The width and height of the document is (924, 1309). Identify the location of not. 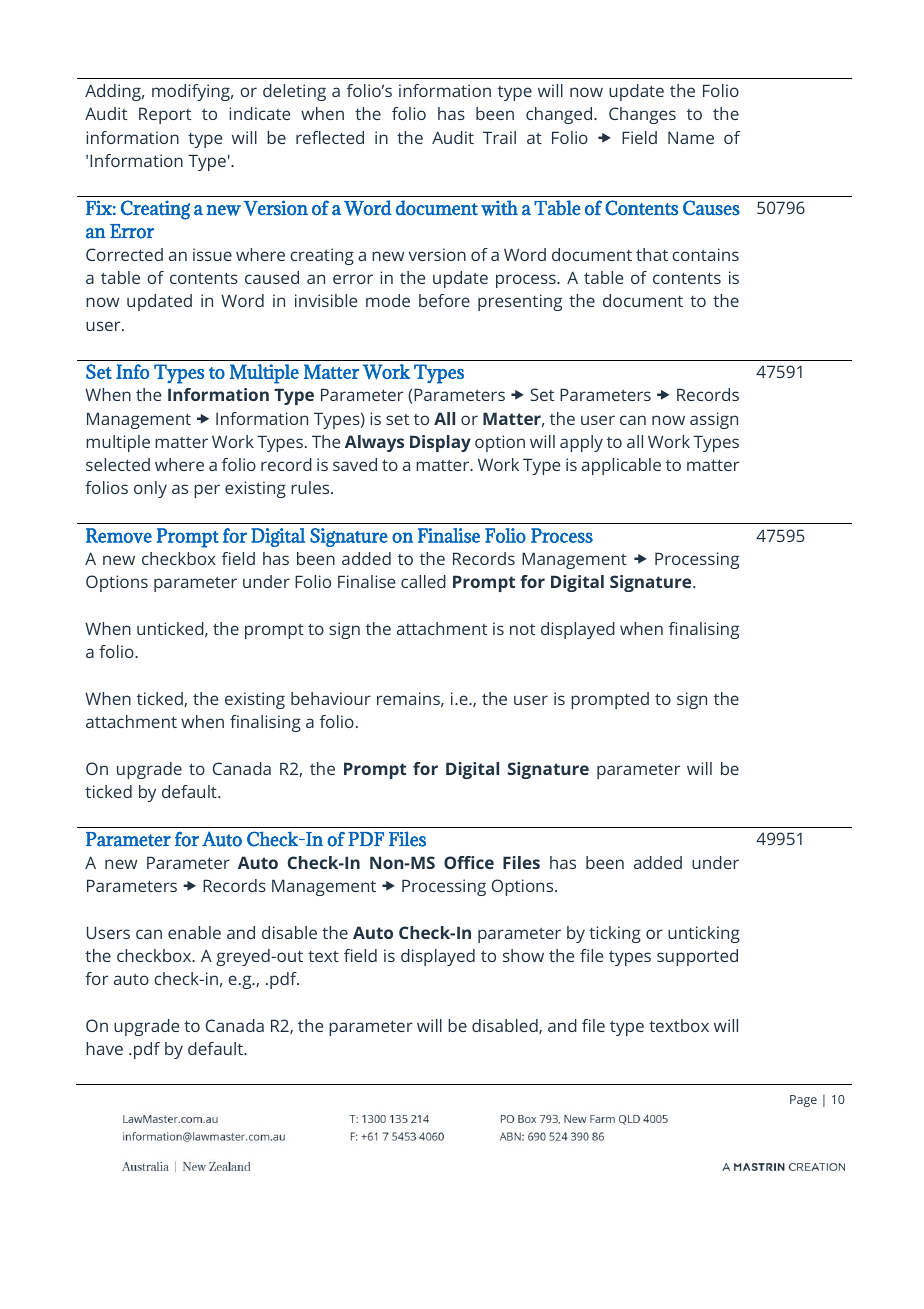
(522, 629).
